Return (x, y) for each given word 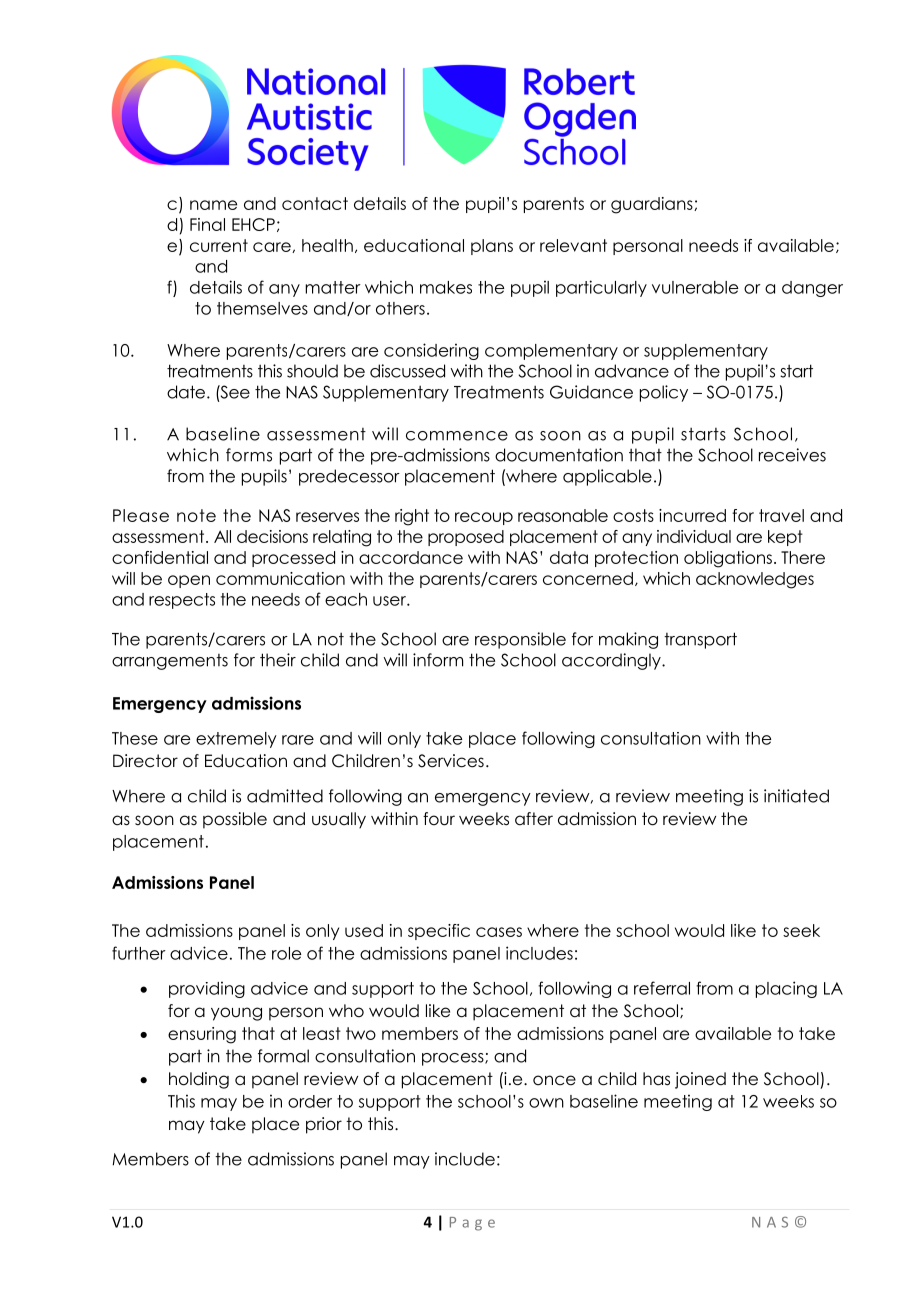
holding (199, 1080)
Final (207, 224)
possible (235, 820)
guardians (653, 205)
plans (492, 247)
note (196, 515)
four (439, 819)
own (546, 1103)
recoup (484, 518)
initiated (796, 796)
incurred (692, 515)
